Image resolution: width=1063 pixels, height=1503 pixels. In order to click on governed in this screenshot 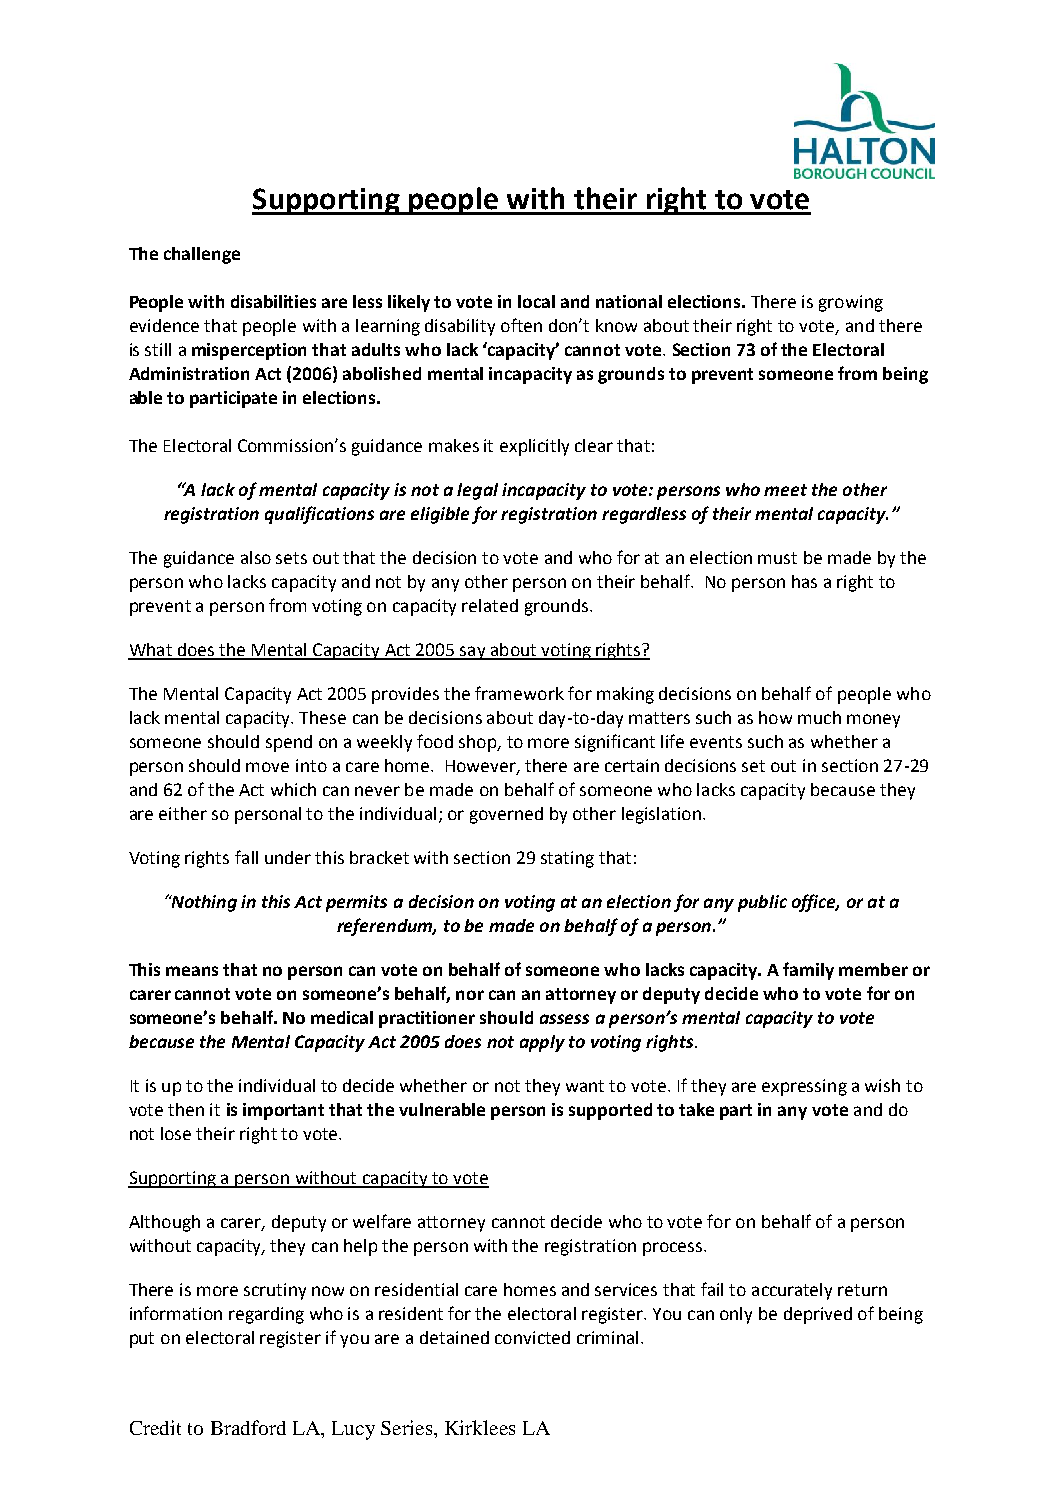, I will do `click(506, 815)`.
